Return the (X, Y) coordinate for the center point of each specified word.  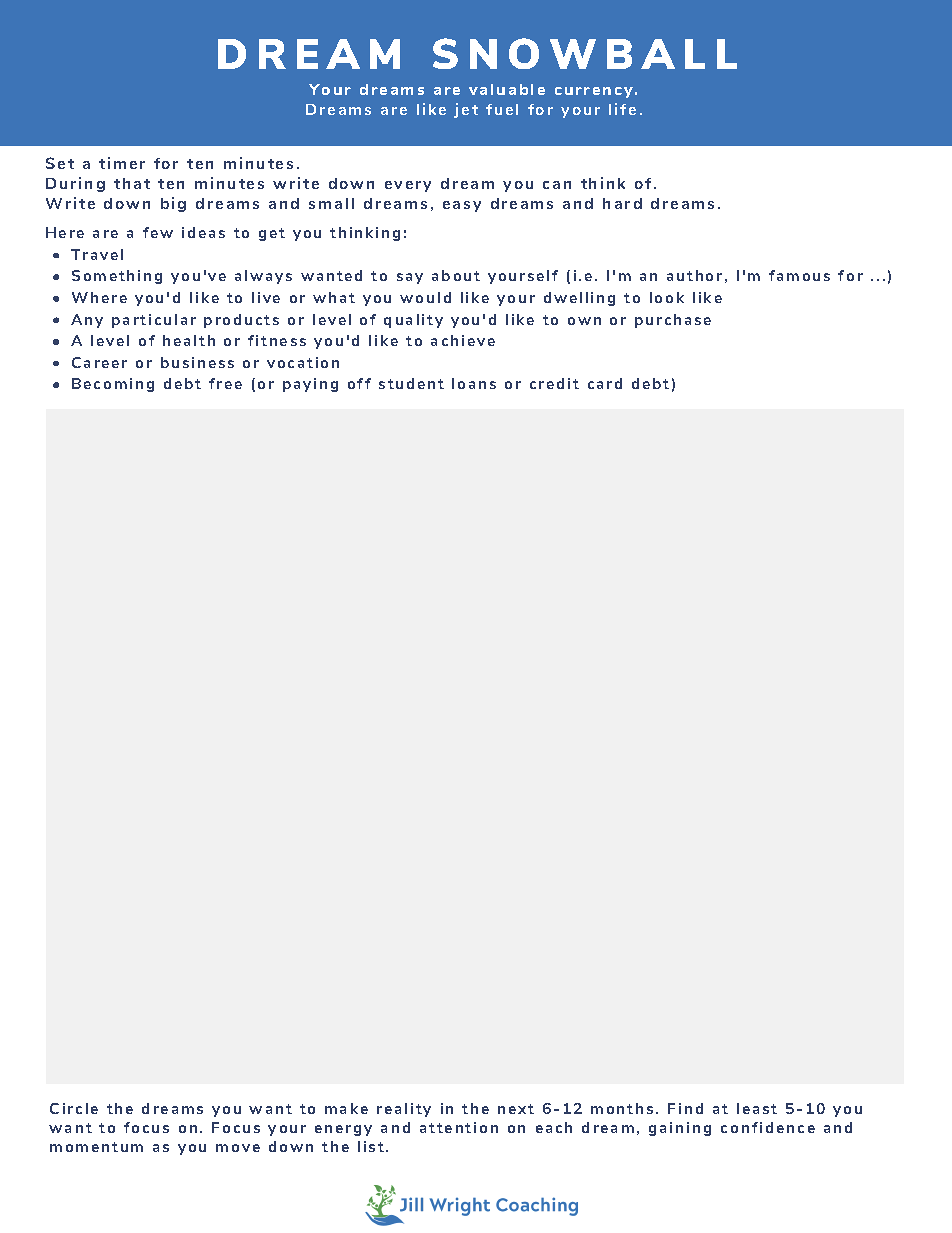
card (605, 383)
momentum (96, 1147)
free (225, 383)
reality (404, 1110)
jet (466, 110)
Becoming (113, 385)
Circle (74, 1108)
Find (685, 1108)
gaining (680, 1129)
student (411, 383)
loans (474, 383)
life (622, 109)
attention (459, 1127)
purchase (673, 321)
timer (122, 163)
